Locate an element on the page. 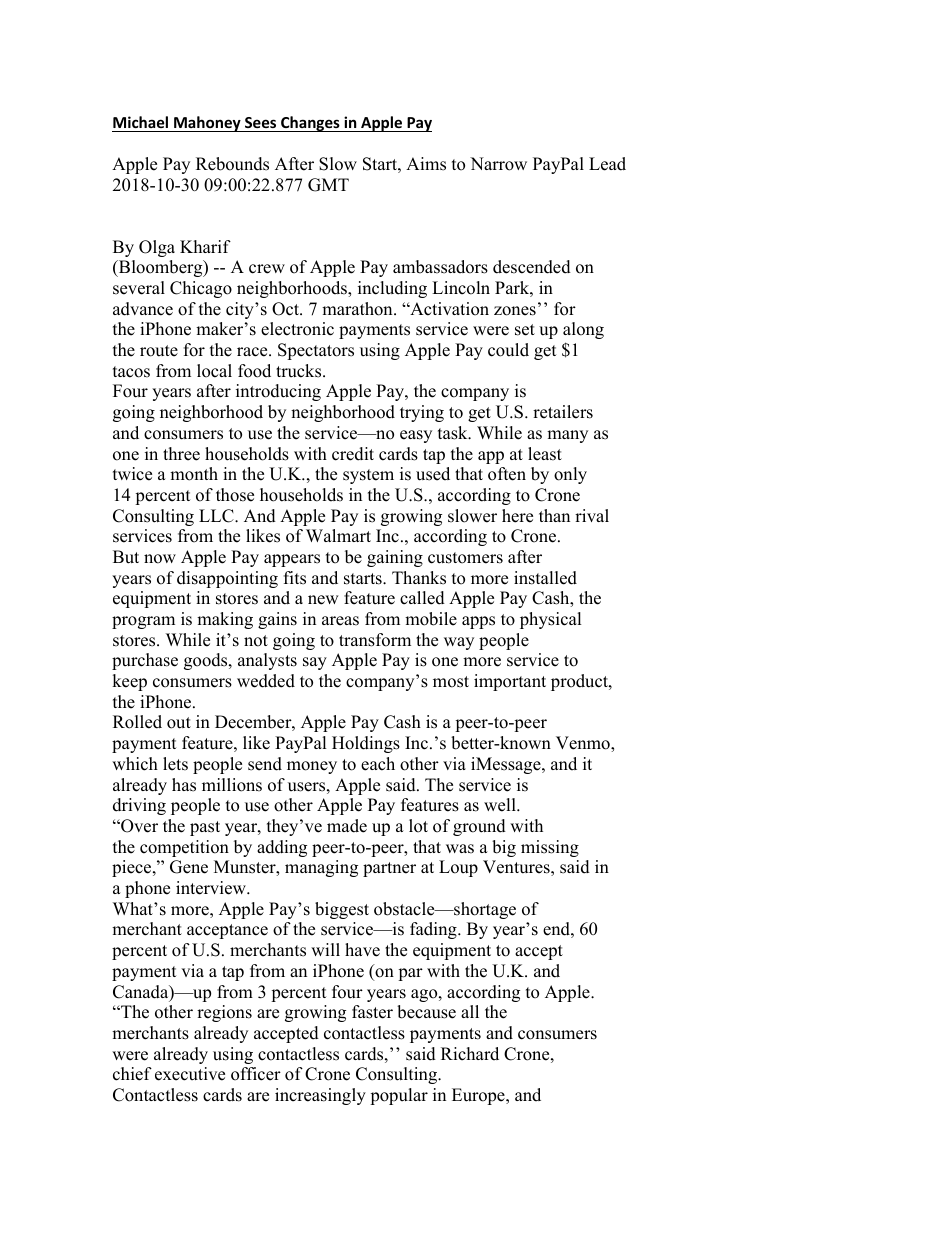 Image resolution: width=952 pixels, height=1233 pixels. areas is located at coordinates (340, 621).
